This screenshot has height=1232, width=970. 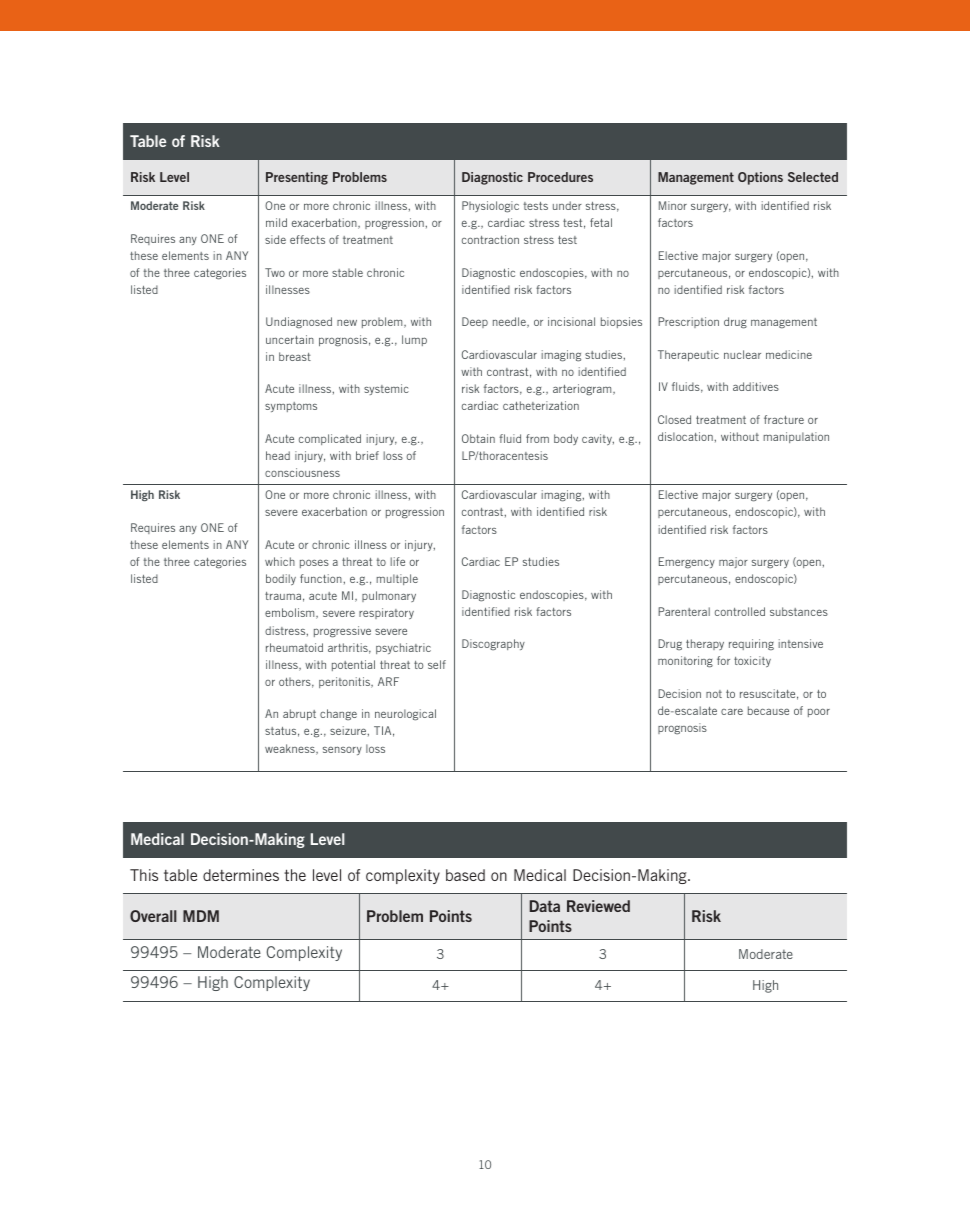 I want to click on fracture, so click(x=784, y=419).
